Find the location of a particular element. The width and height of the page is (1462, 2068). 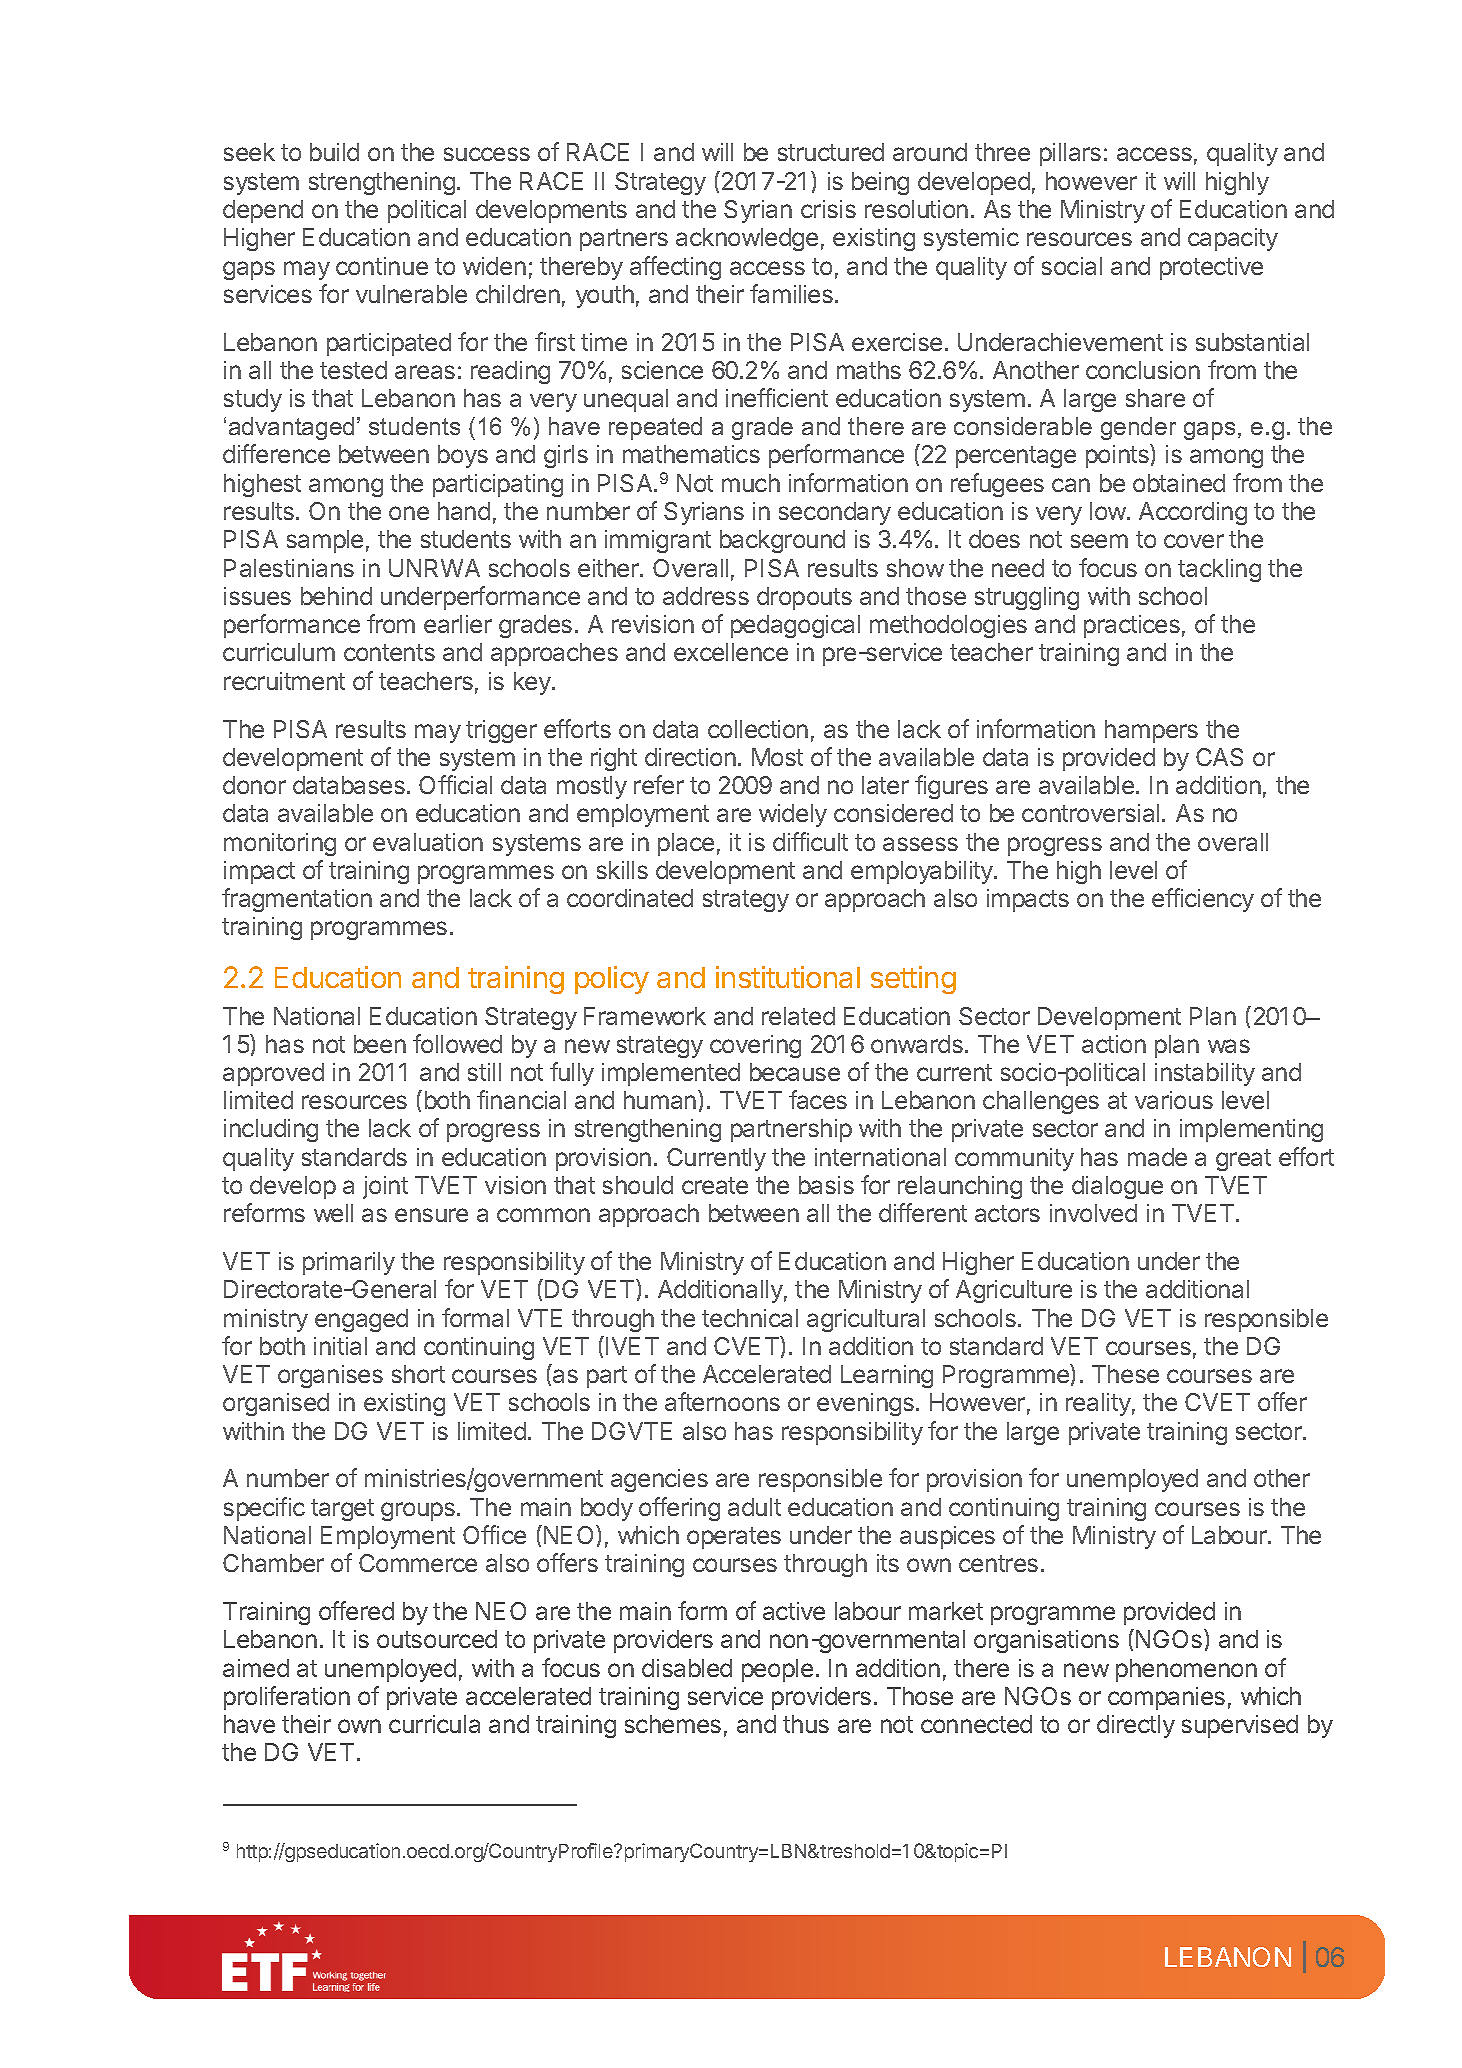

fragmentation is located at coordinates (297, 900).
